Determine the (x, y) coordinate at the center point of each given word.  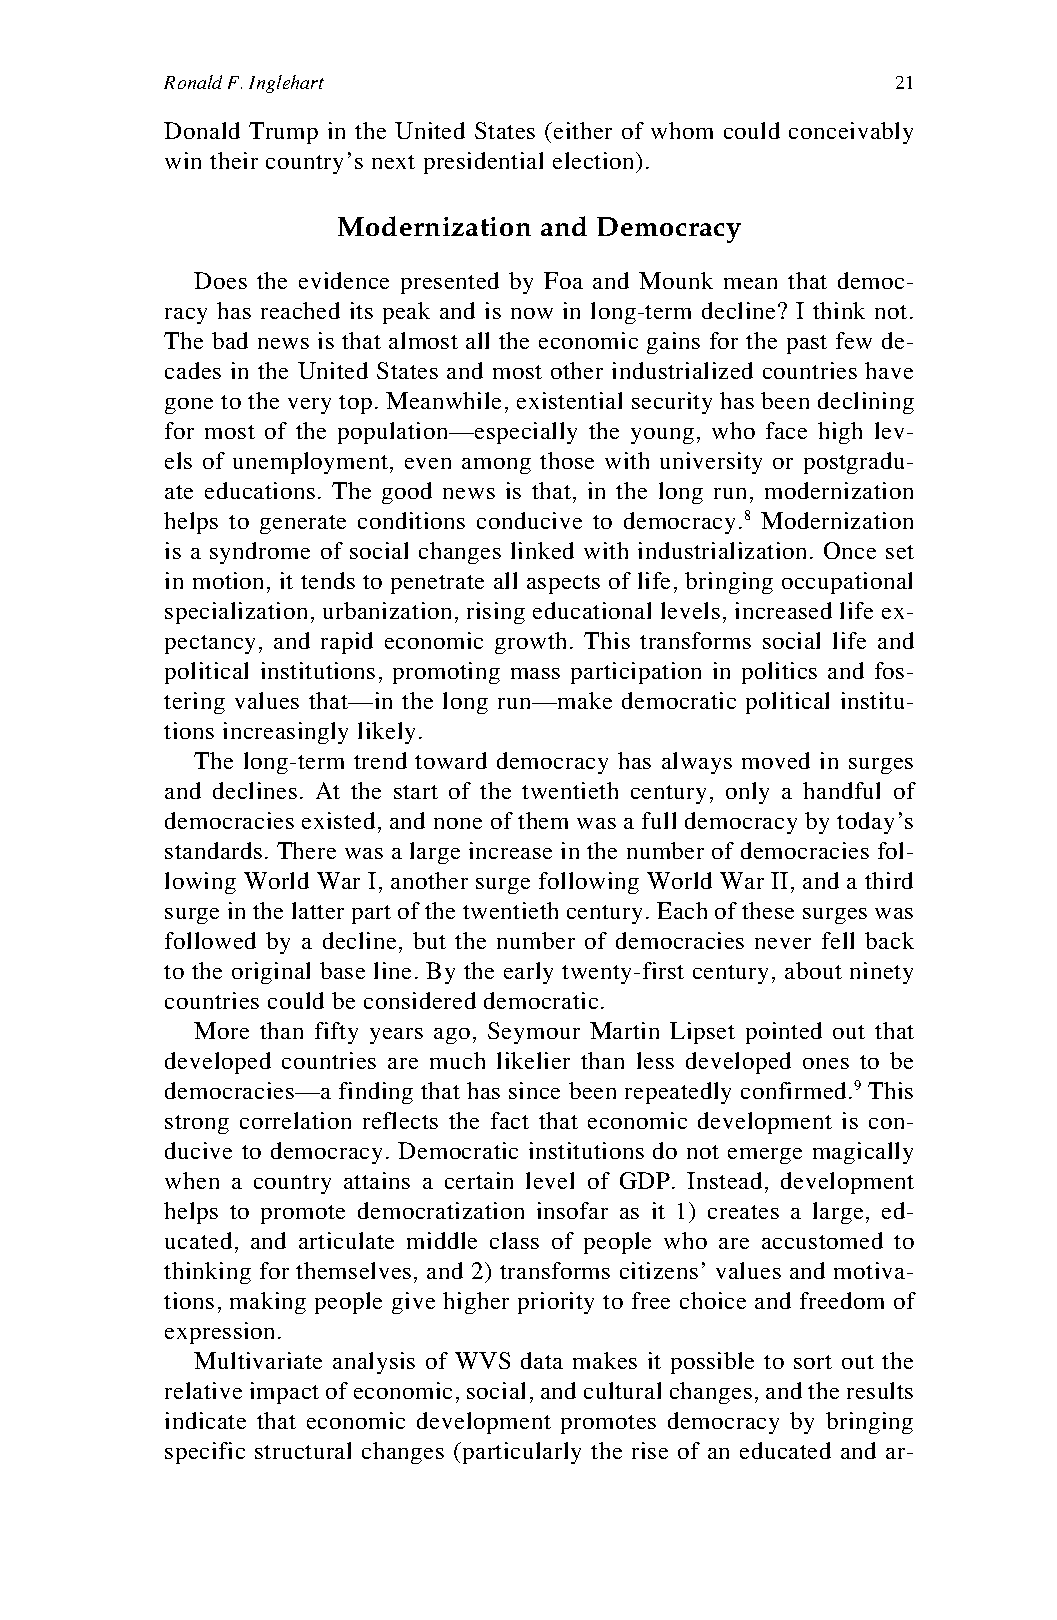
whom (682, 130)
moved (776, 760)
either (583, 130)
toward (451, 760)
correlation (295, 1120)
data (542, 1360)
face (786, 430)
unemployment (312, 463)
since (534, 1090)
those (567, 460)
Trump (283, 133)
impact (284, 1393)
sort (813, 1362)
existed (338, 820)
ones (826, 1063)
